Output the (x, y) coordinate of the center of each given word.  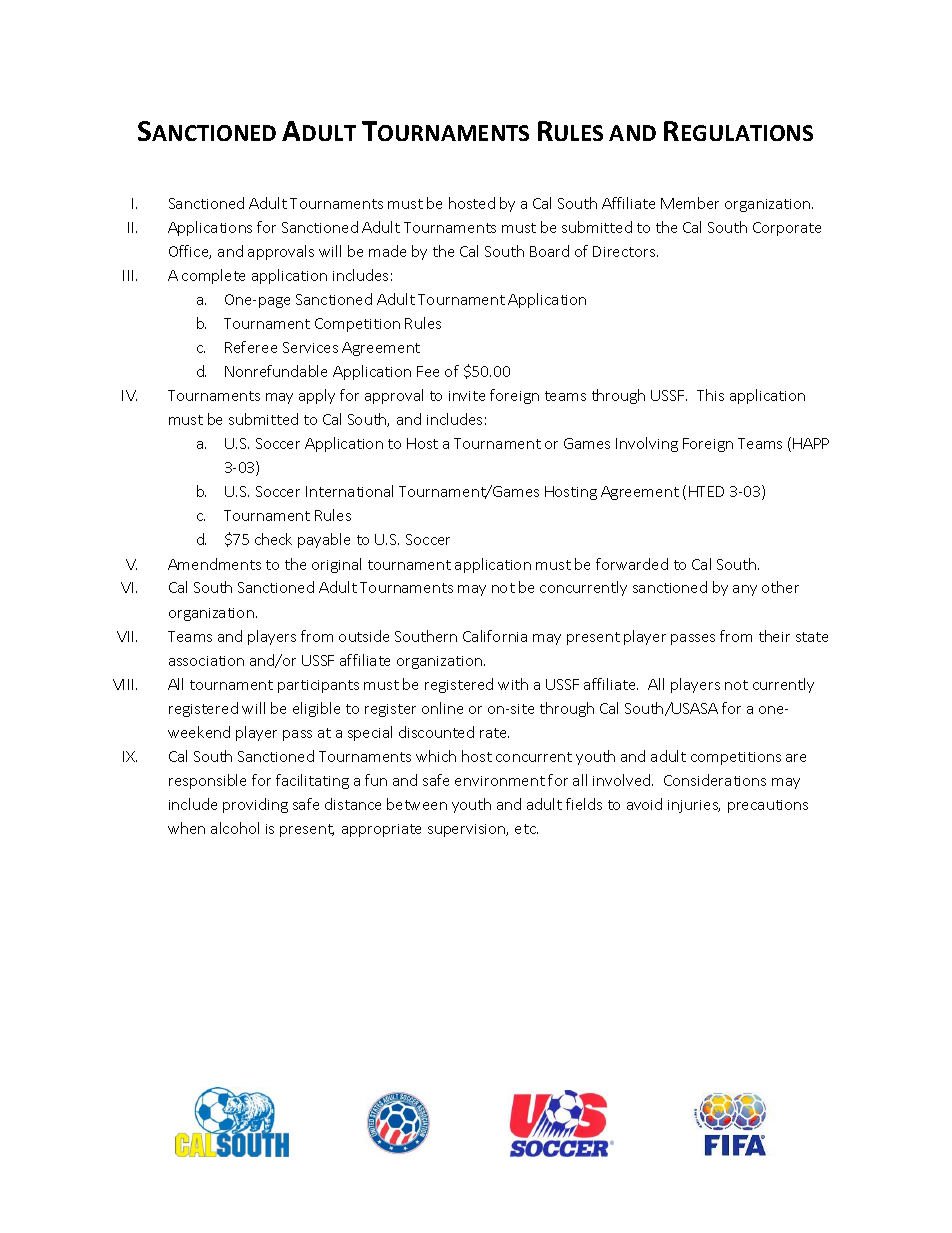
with (513, 684)
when (186, 828)
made (387, 251)
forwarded (632, 564)
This (710, 395)
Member (690, 203)
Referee (251, 347)
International (349, 491)
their (774, 636)
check (273, 539)
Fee (428, 371)
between (417, 804)
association (206, 661)
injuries (694, 806)
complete (213, 276)
